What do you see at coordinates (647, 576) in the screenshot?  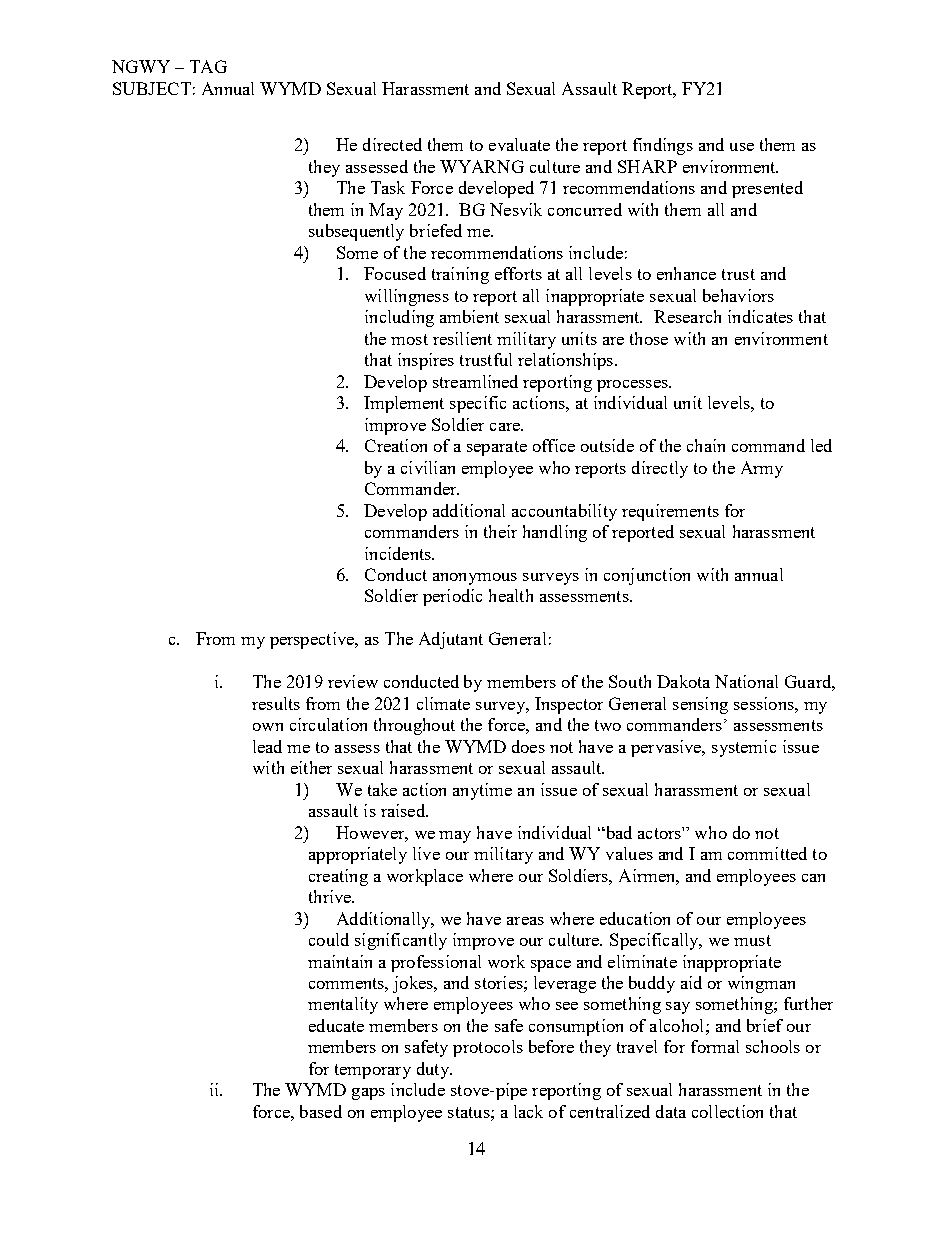 I see `conjunction` at bounding box center [647, 576].
